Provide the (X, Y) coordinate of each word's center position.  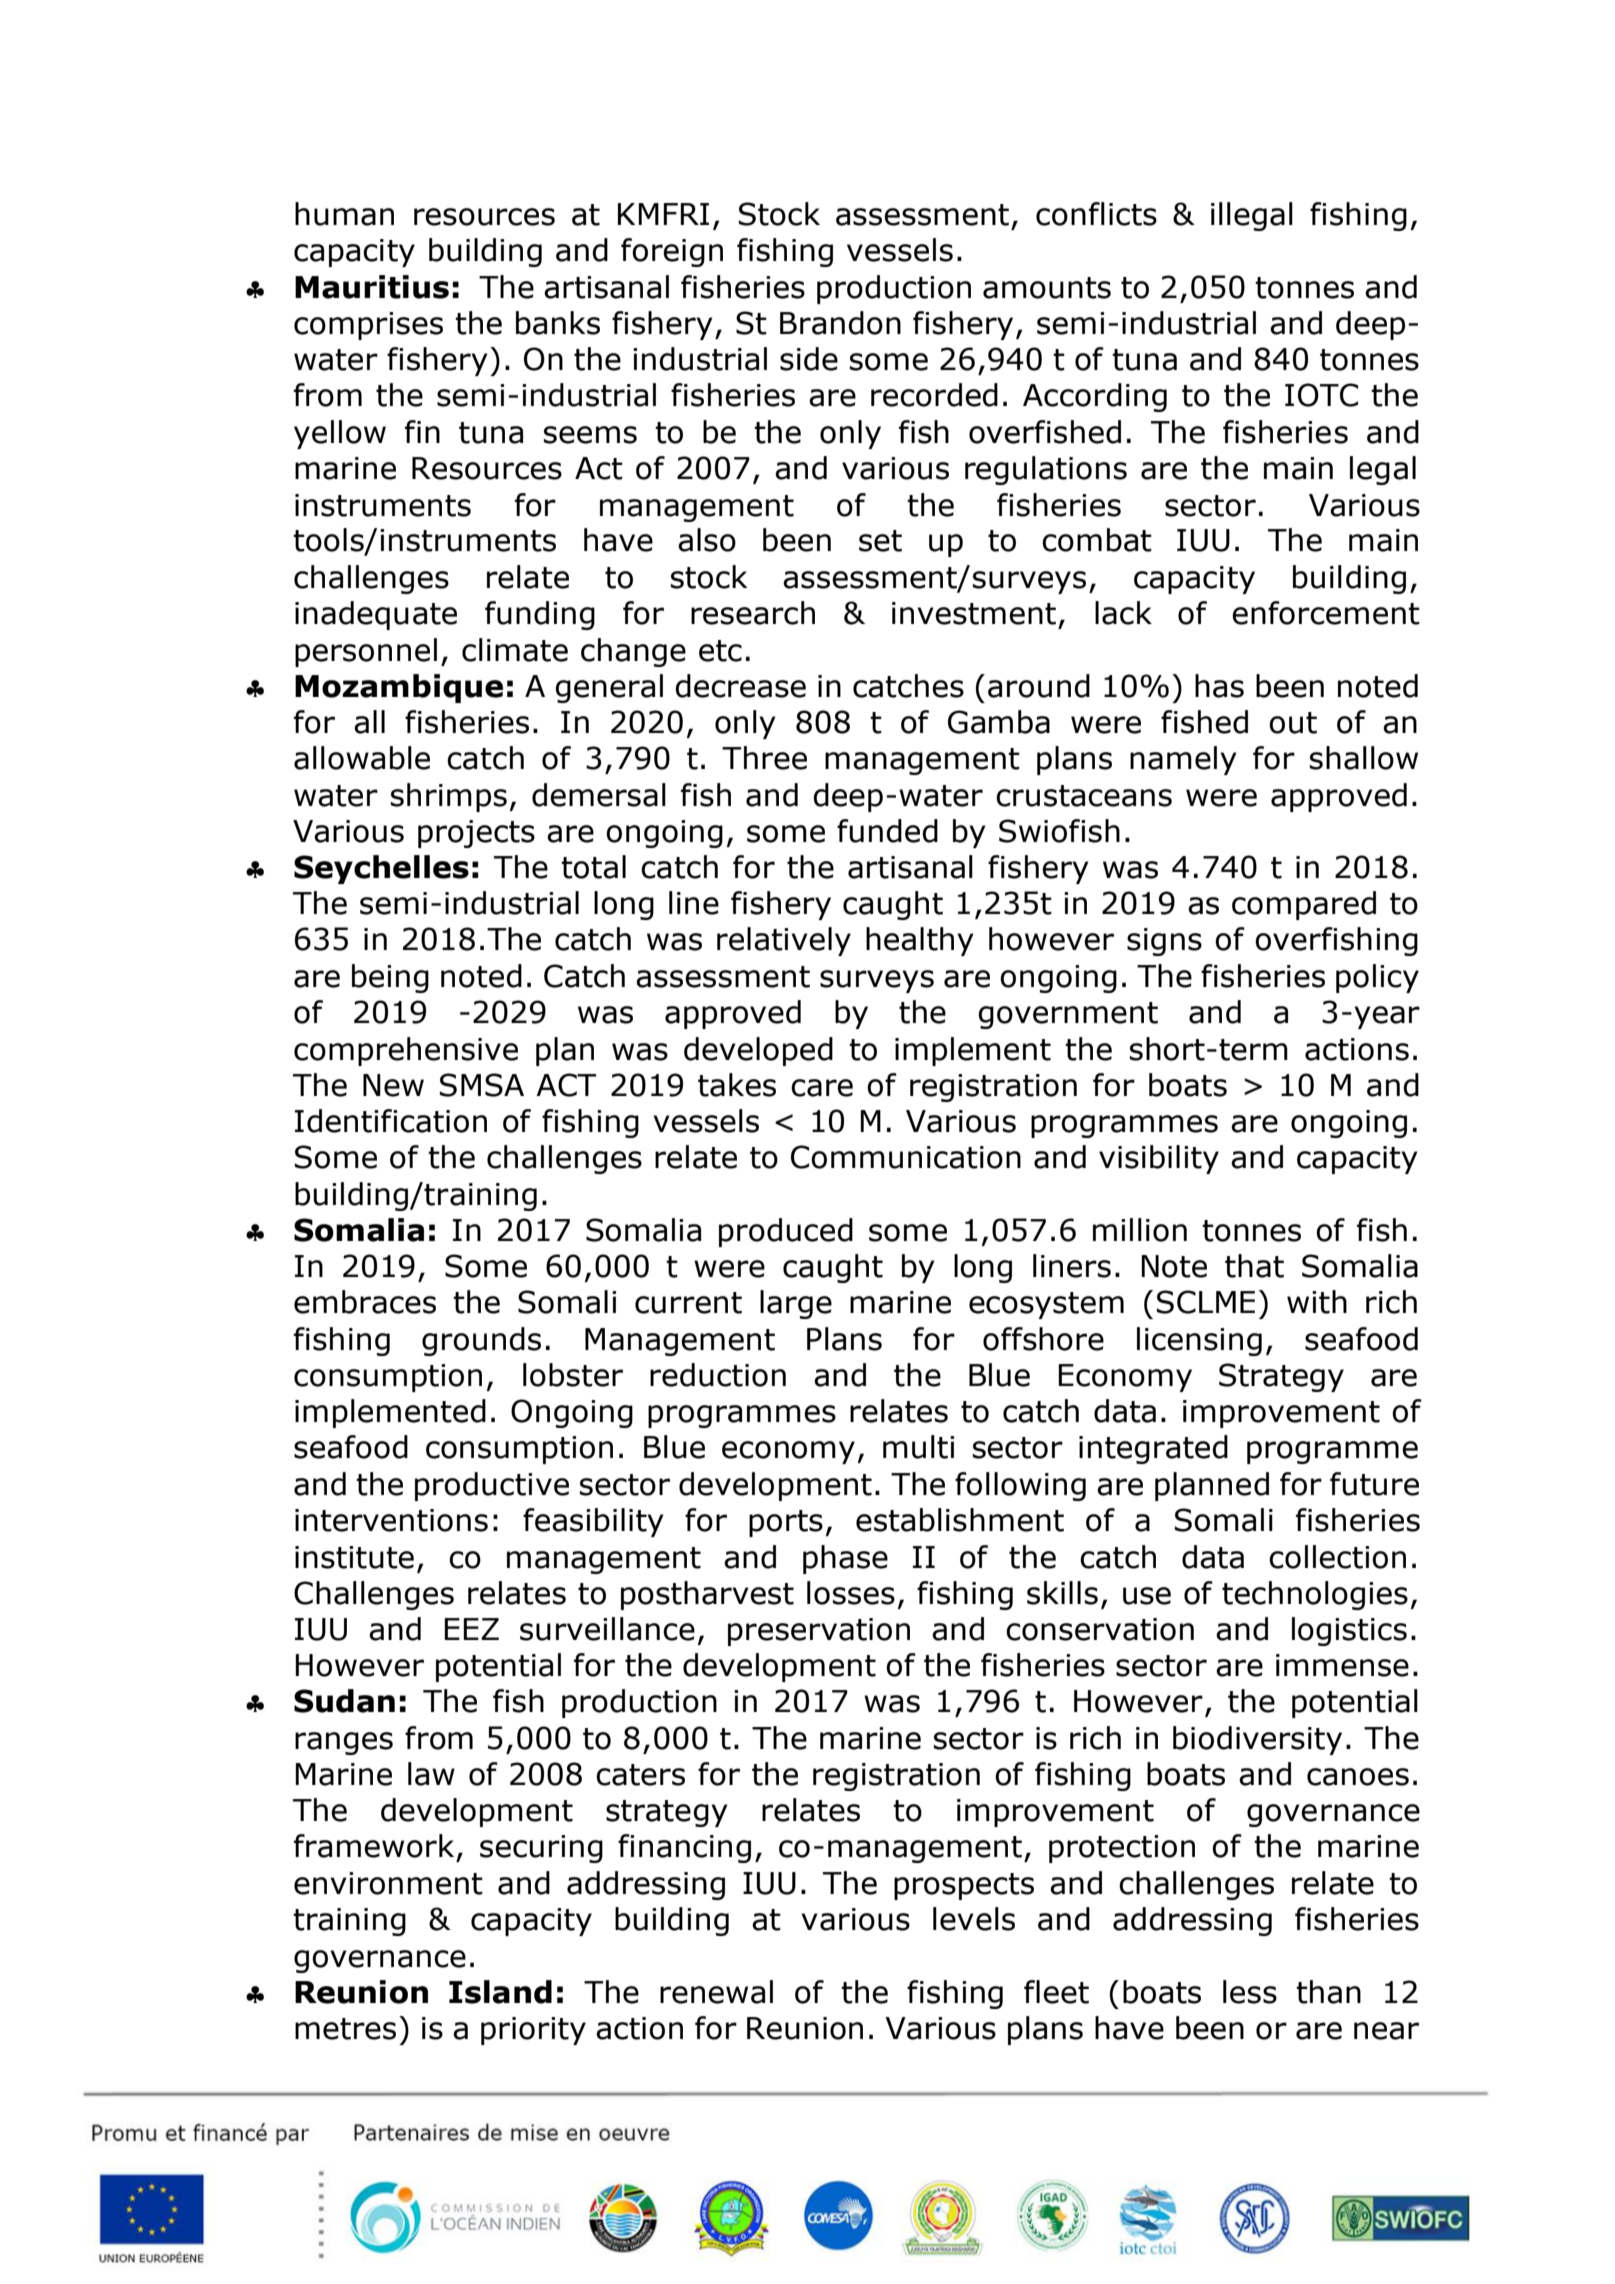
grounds (481, 1341)
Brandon (840, 323)
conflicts (1096, 214)
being (390, 978)
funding (540, 615)
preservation (819, 1632)
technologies (1315, 1595)
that (1254, 1266)
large (796, 1304)
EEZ (471, 1629)
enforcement (1326, 613)
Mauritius (372, 287)
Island (500, 1992)
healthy (920, 941)
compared (1304, 905)
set (880, 541)
